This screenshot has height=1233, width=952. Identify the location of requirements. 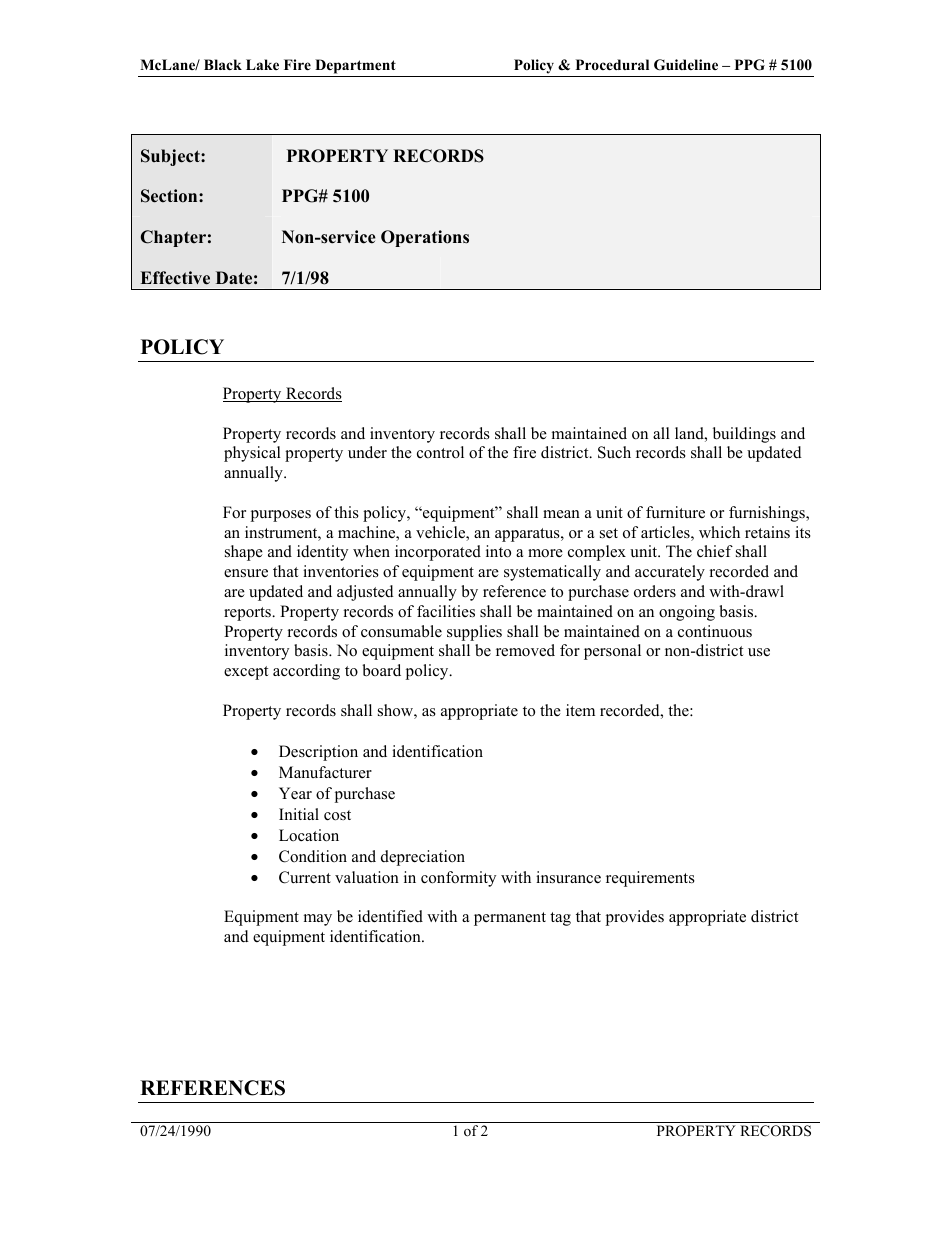
(650, 879).
